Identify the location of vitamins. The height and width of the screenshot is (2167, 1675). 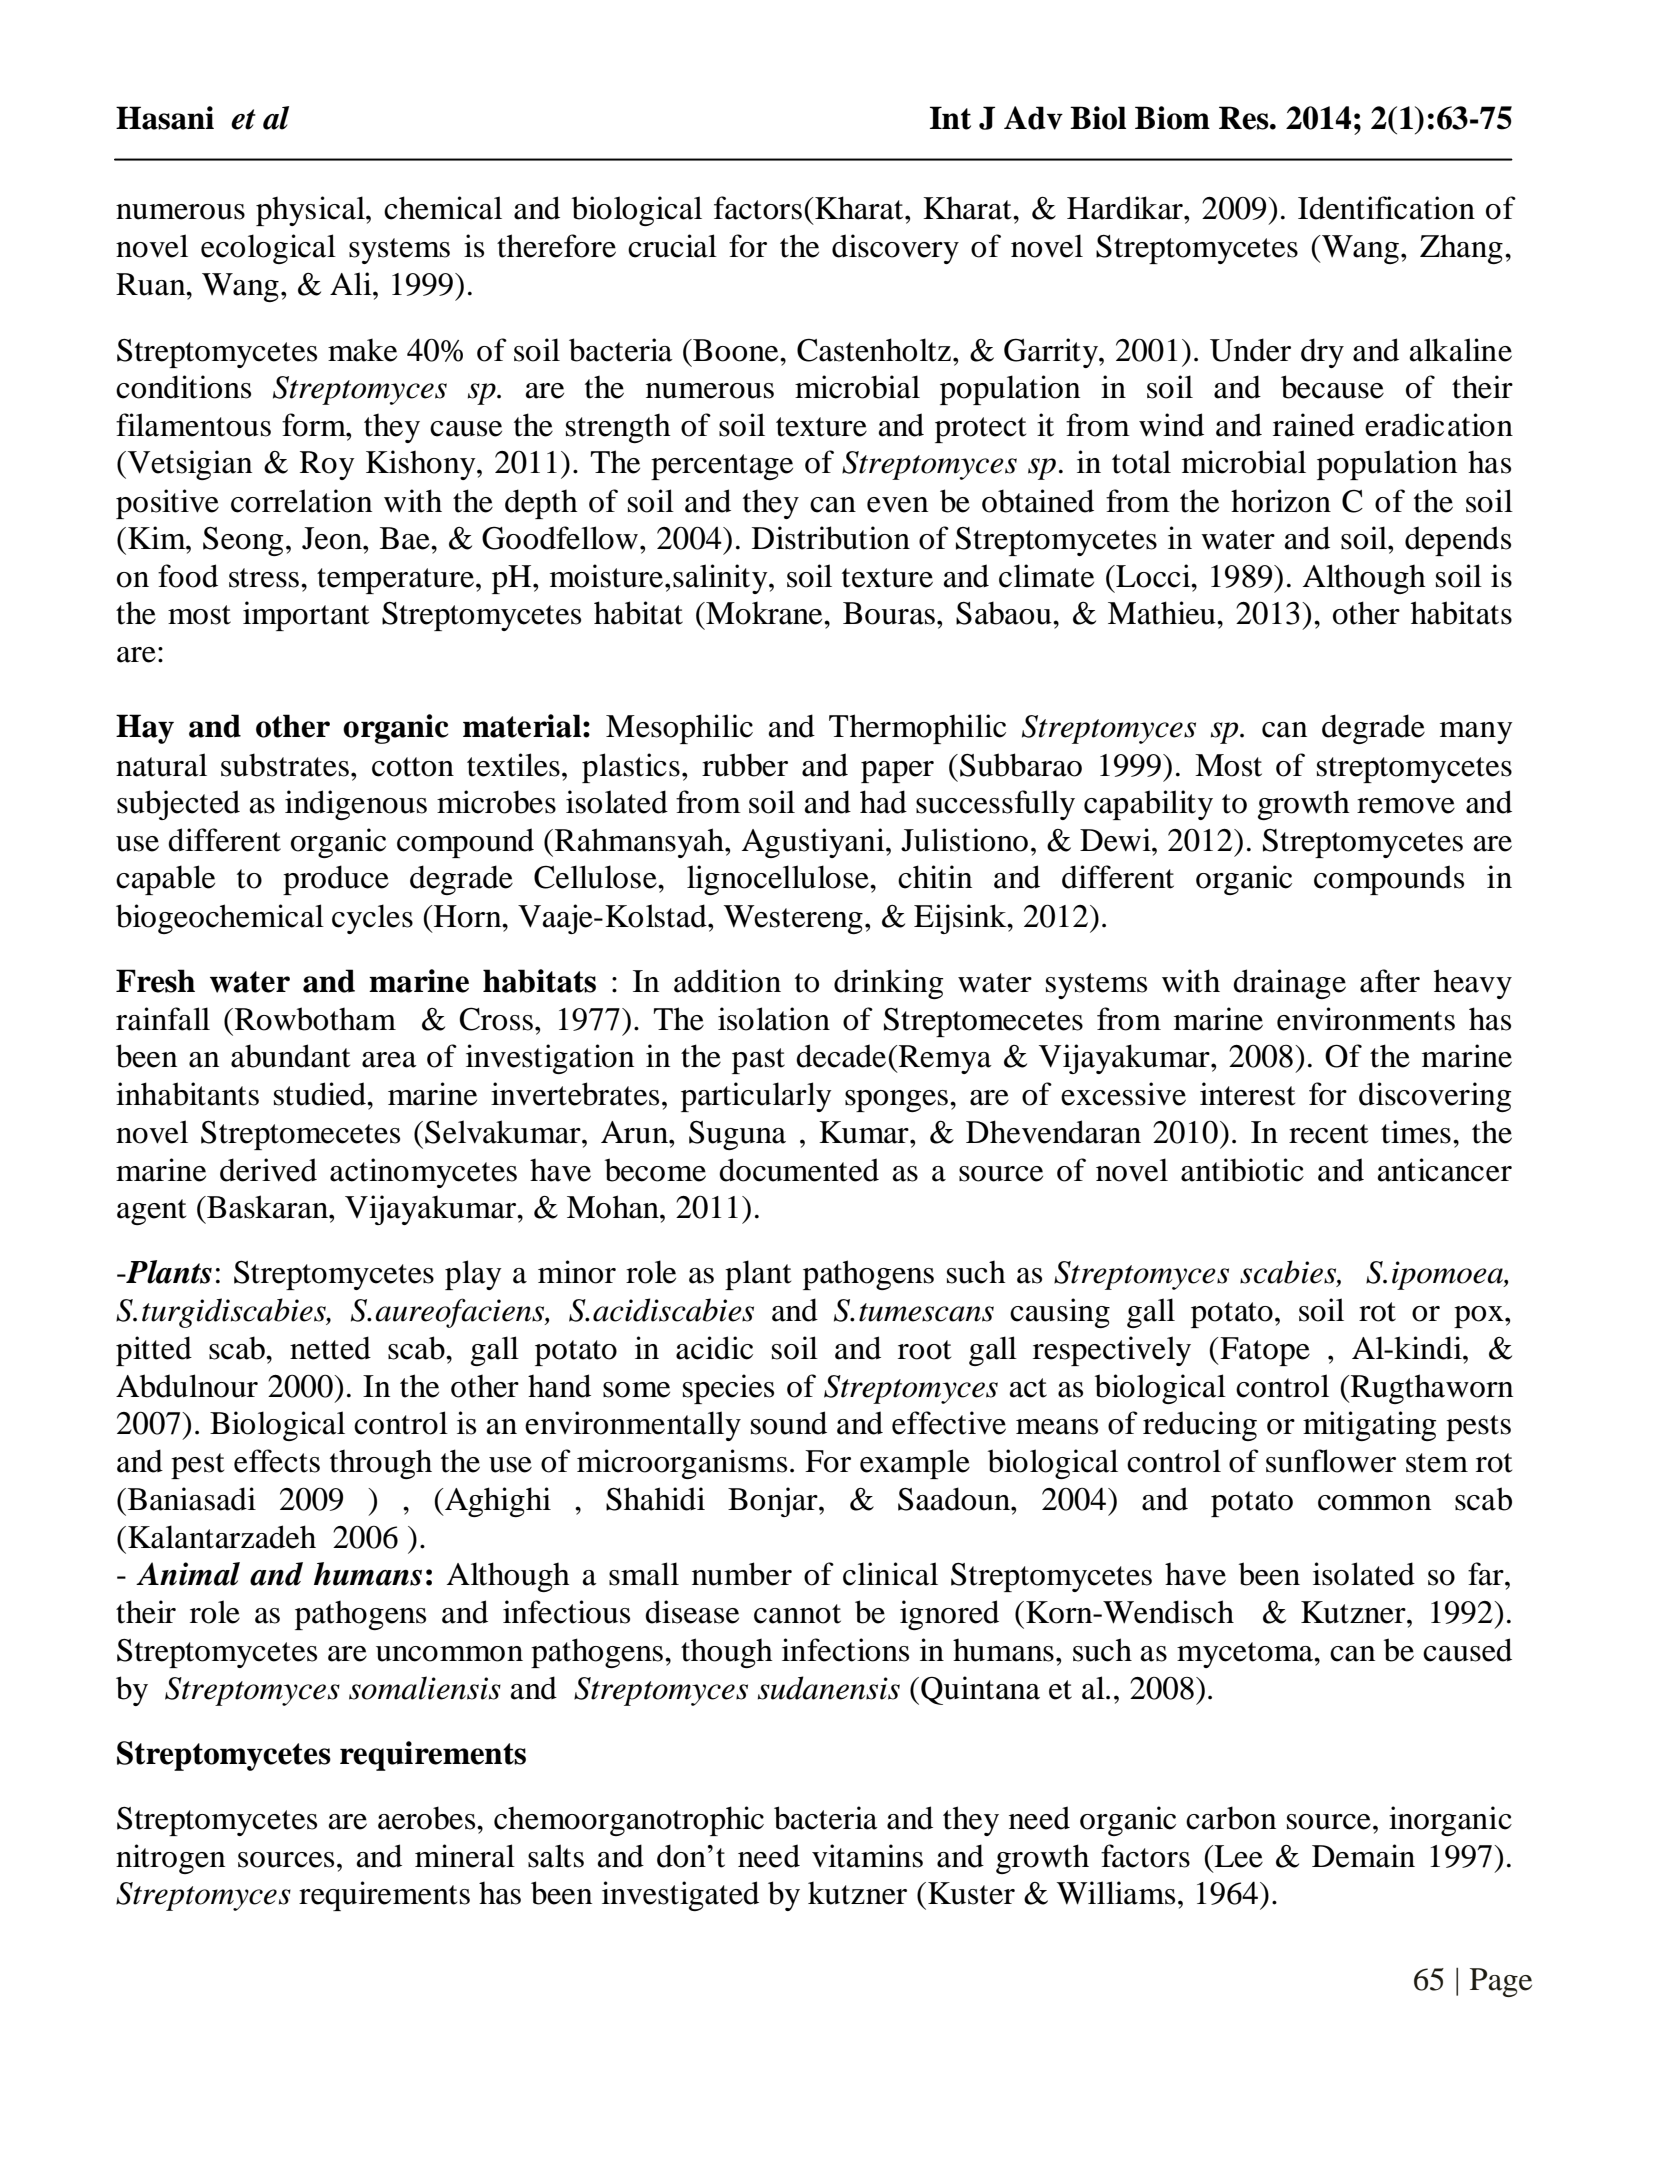
(867, 1856).
